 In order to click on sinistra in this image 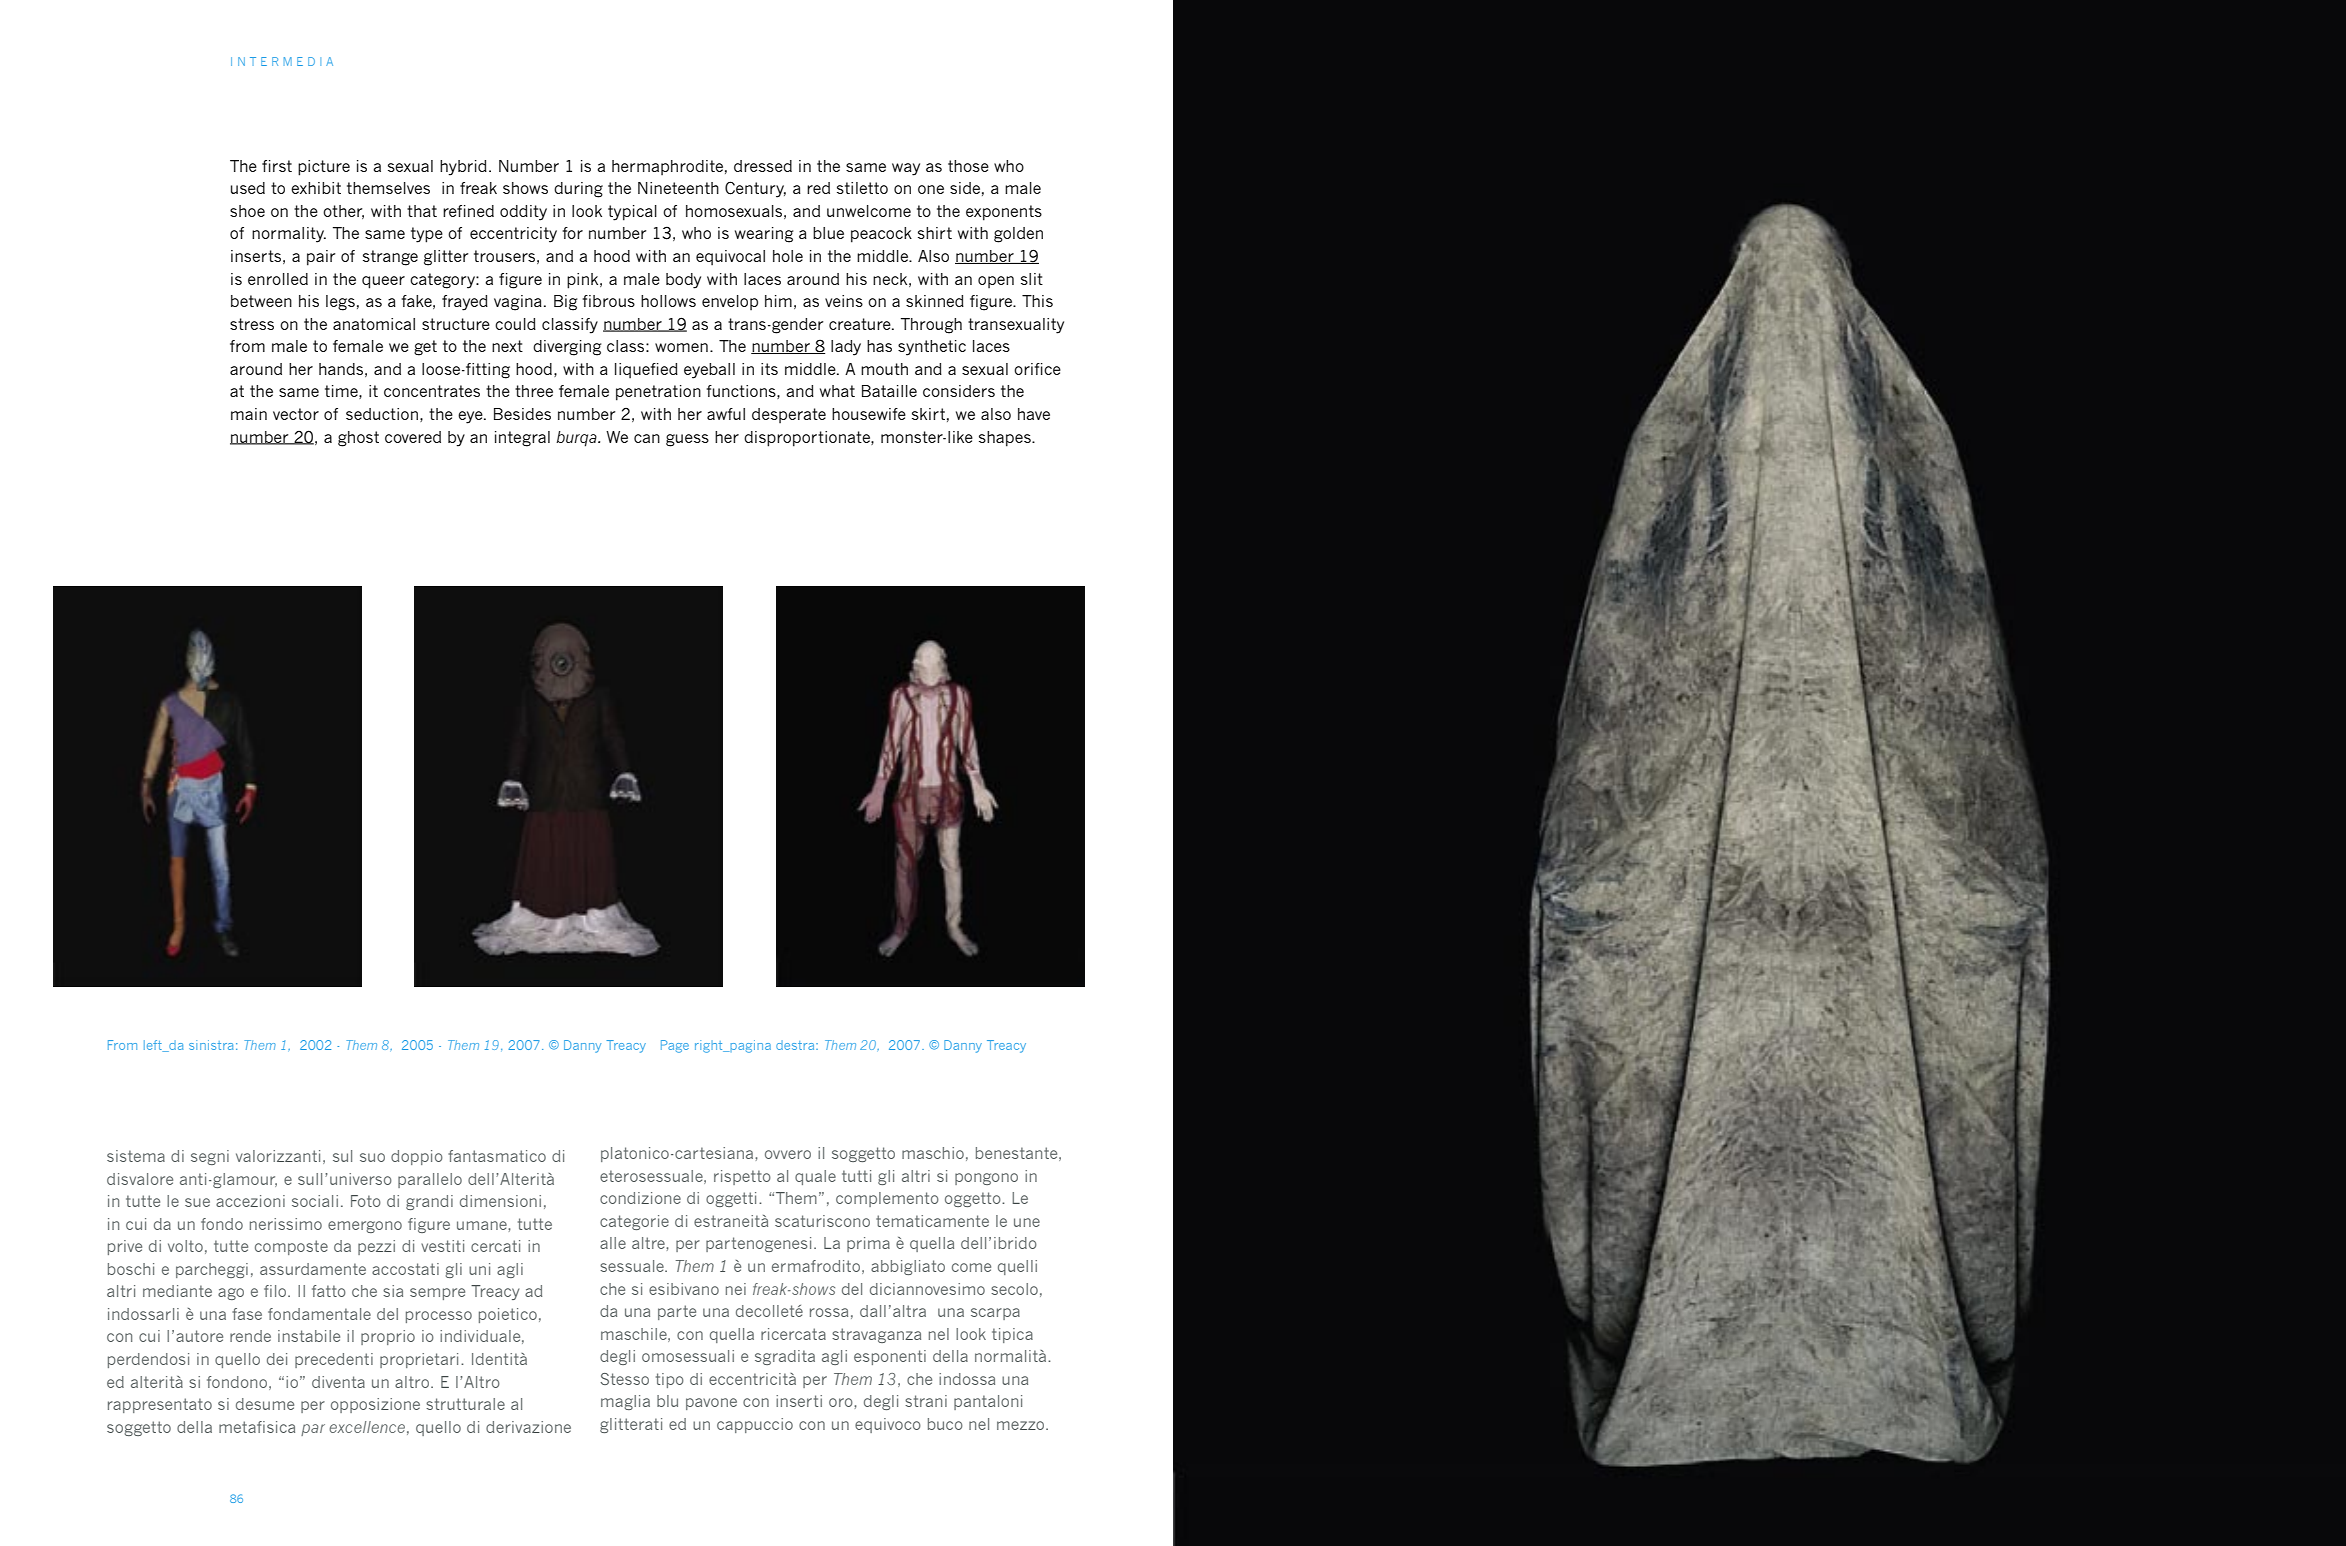, I will do `click(211, 1045)`.
